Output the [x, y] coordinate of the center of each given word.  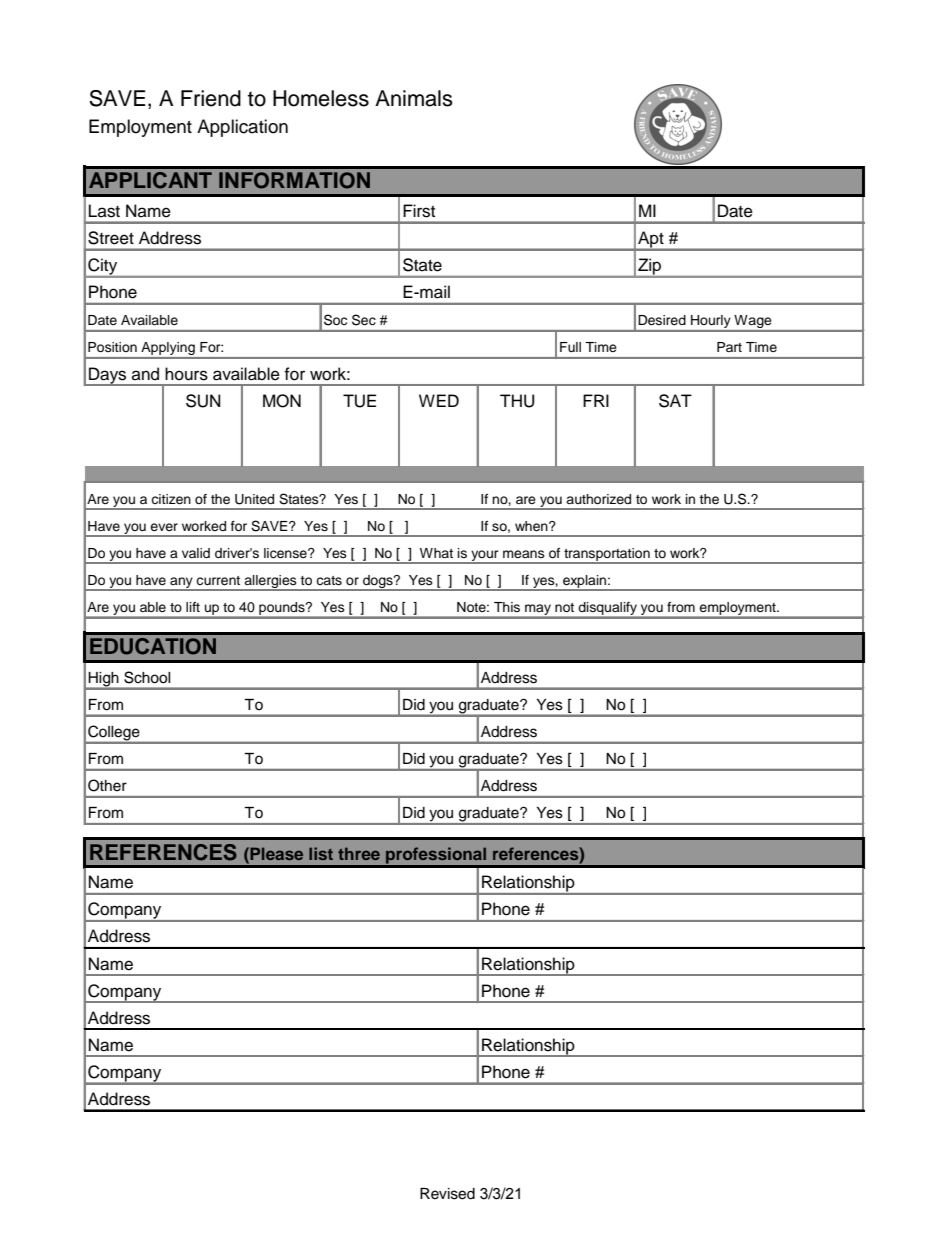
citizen [171, 499]
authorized [598, 499]
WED [439, 400]
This [507, 607]
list [321, 853]
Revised [447, 1194]
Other [107, 785]
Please [275, 853]
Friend [211, 98]
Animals [414, 98]
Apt [651, 240]
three [359, 853]
